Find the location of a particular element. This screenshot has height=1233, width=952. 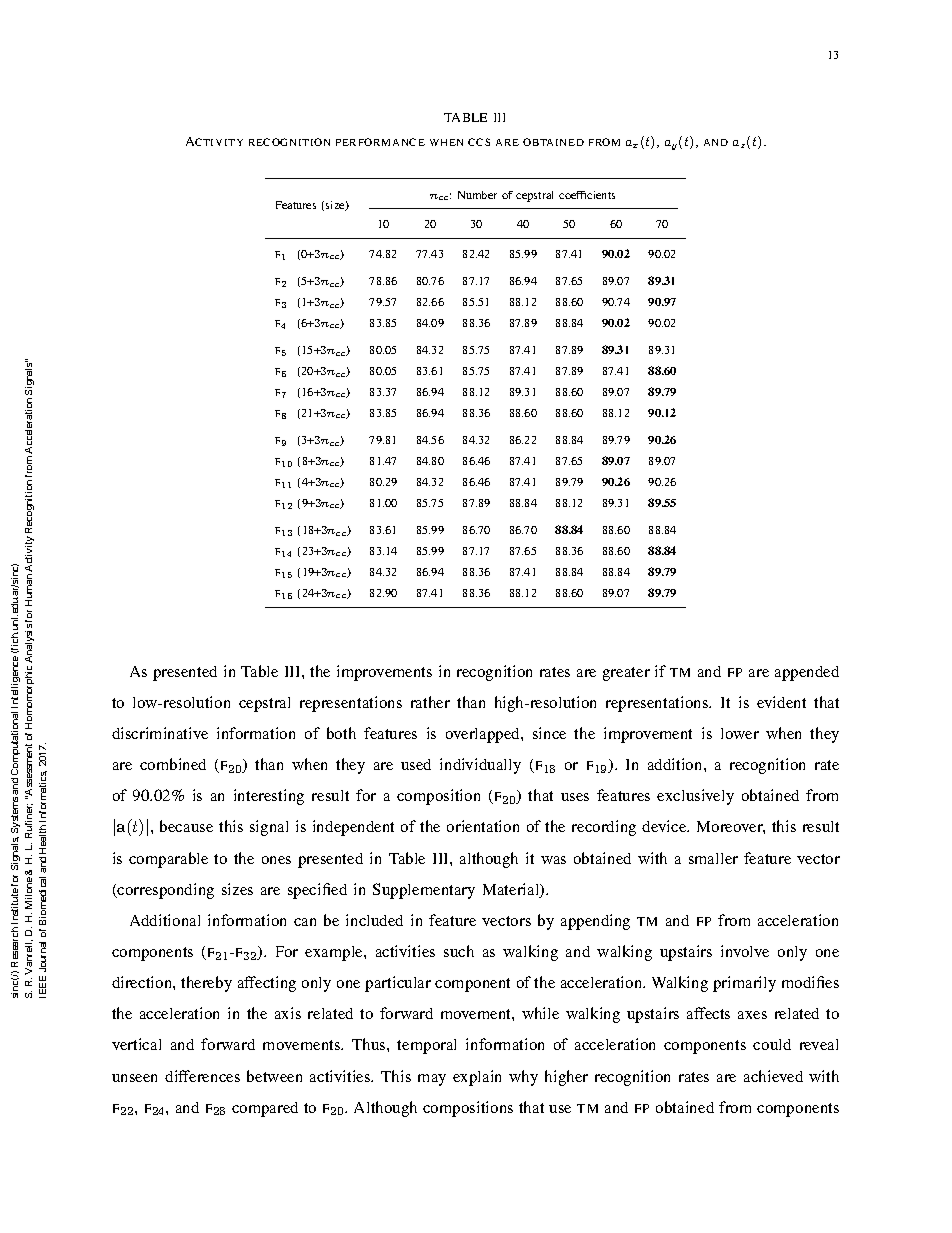

discriminative is located at coordinates (160, 733).
